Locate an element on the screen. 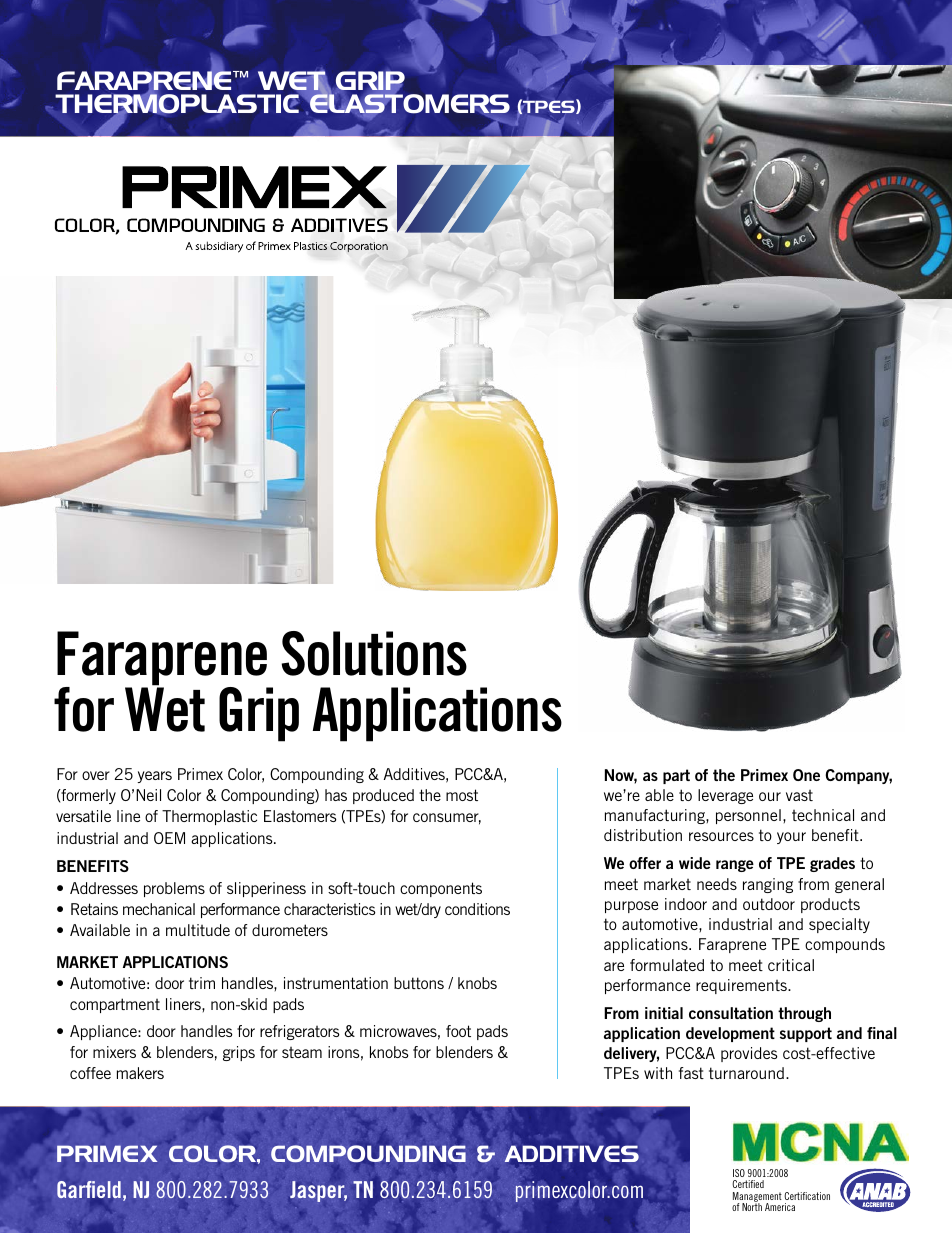 Image resolution: width=952 pixels, height=1233 pixels. Certification is located at coordinates (807, 1196).
